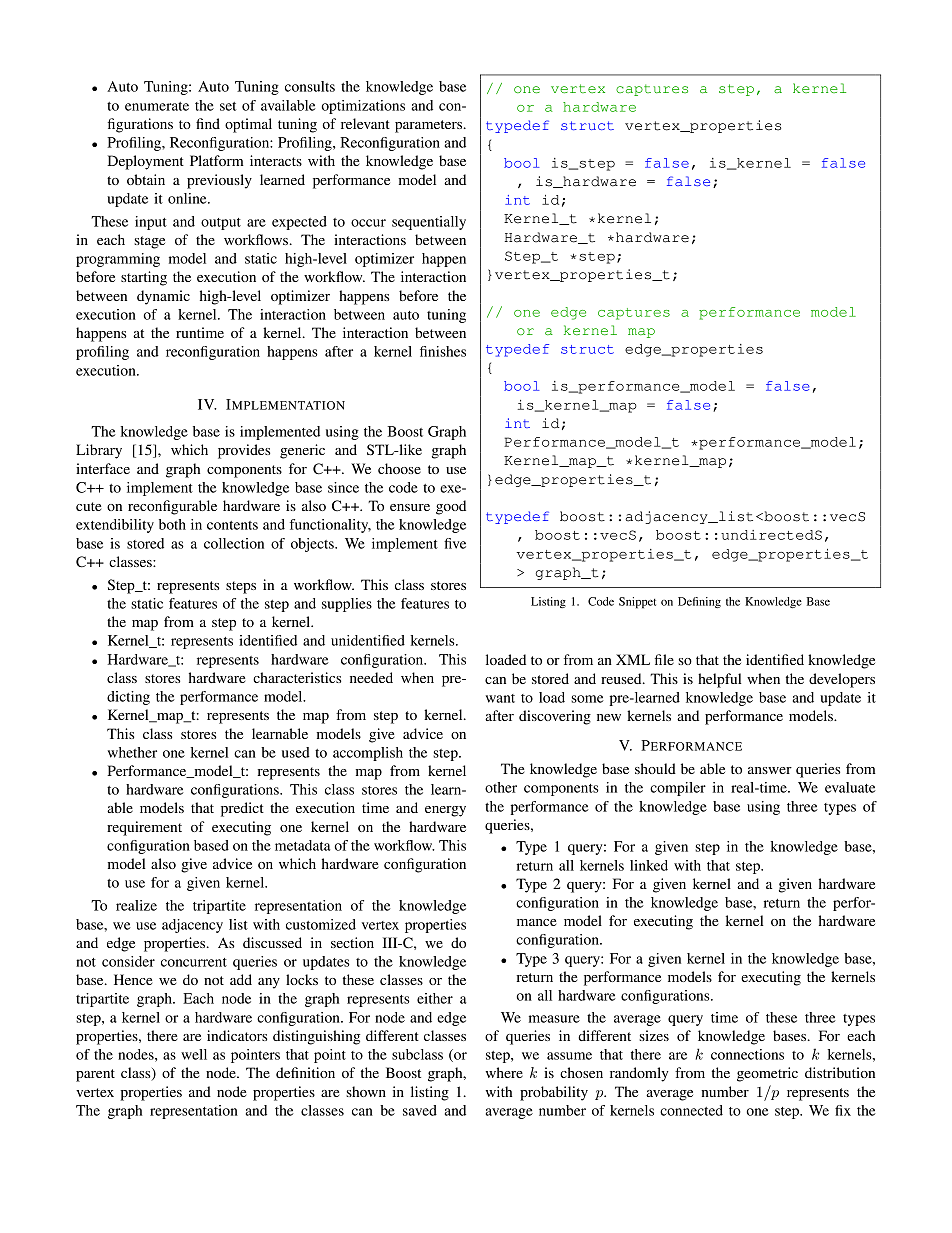 Image resolution: width=952 pixels, height=1233 pixels. What do you see at coordinates (443, 351) in the page?
I see `finishes` at bounding box center [443, 351].
